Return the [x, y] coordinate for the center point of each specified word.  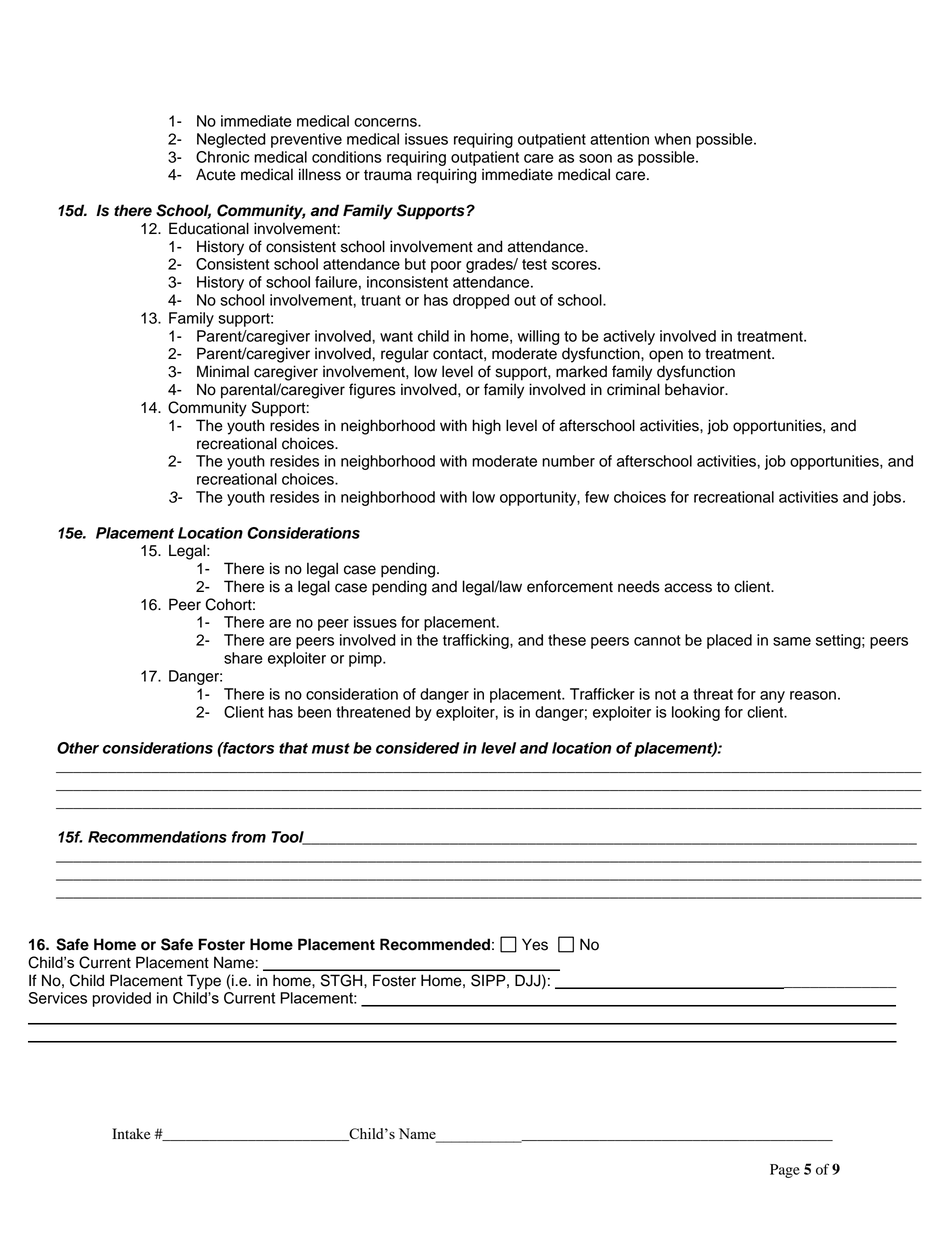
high [486, 427]
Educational [209, 228]
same [792, 641]
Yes [535, 944]
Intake [131, 1133]
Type [204, 982]
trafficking [477, 641]
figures [372, 391]
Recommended [435, 944]
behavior [696, 389]
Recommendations [157, 837]
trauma [388, 175]
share [243, 658]
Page [785, 1171]
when [672, 139]
